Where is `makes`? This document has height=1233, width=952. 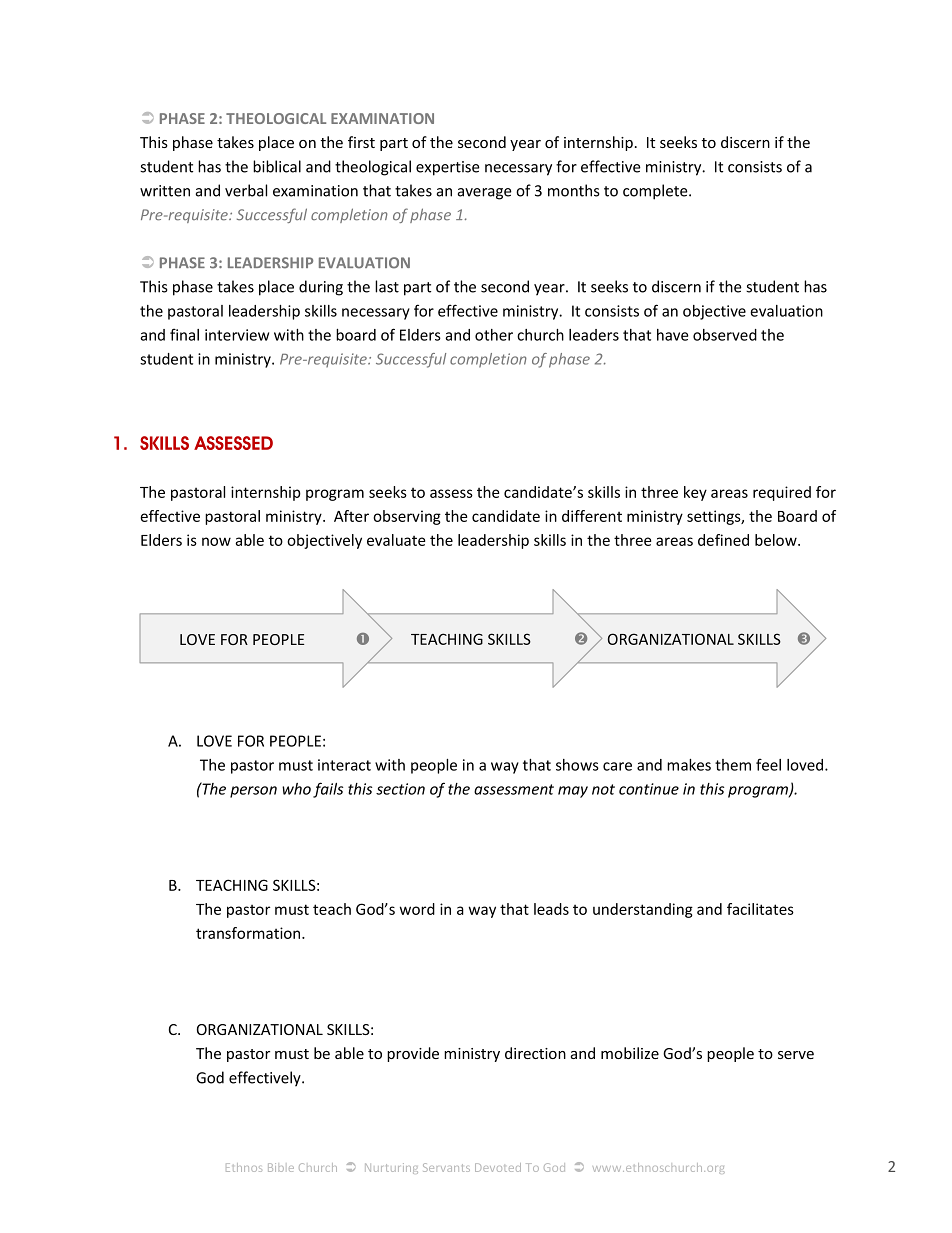
makes is located at coordinates (689, 765).
